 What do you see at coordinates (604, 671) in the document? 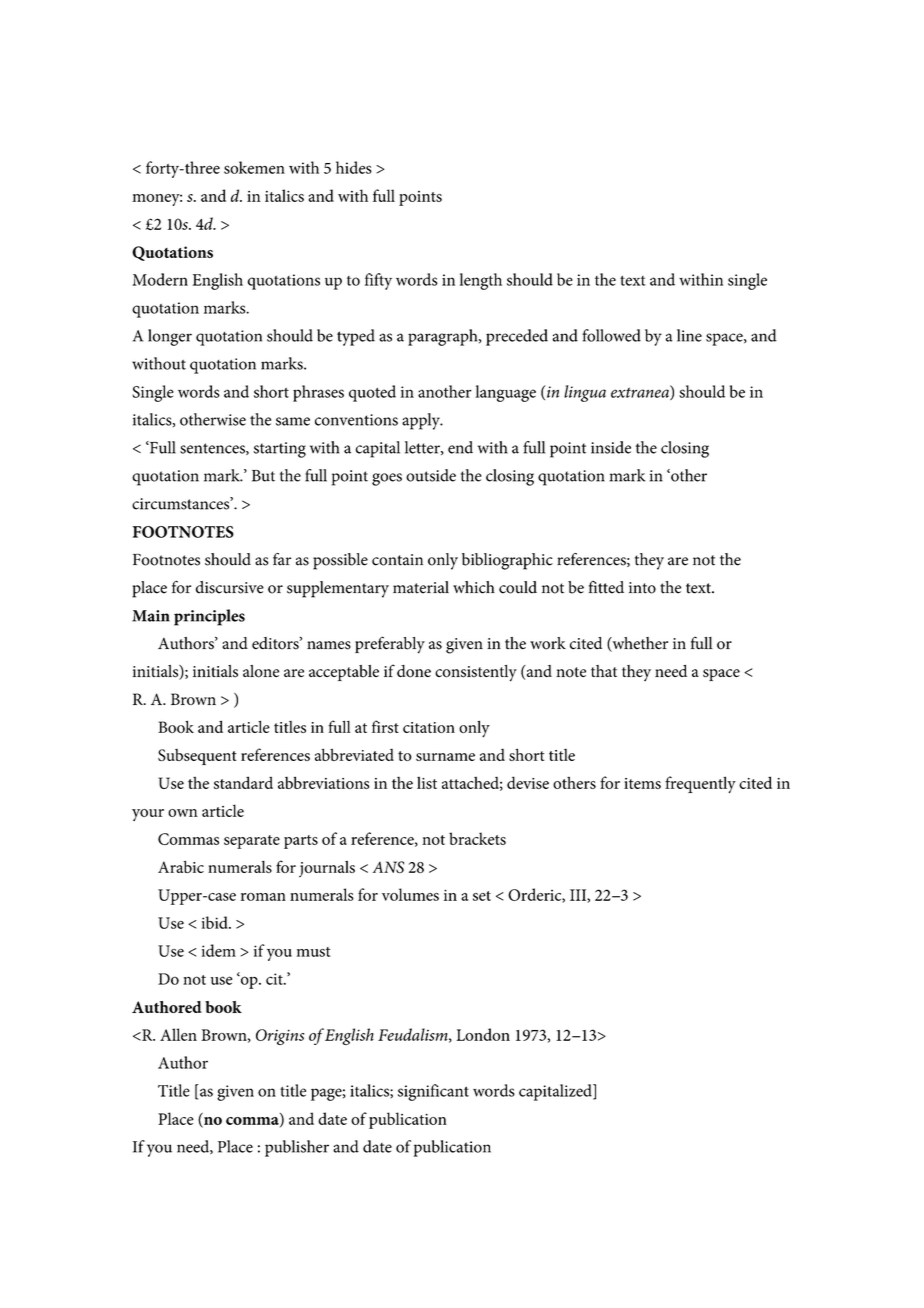
I see `that` at bounding box center [604, 671].
